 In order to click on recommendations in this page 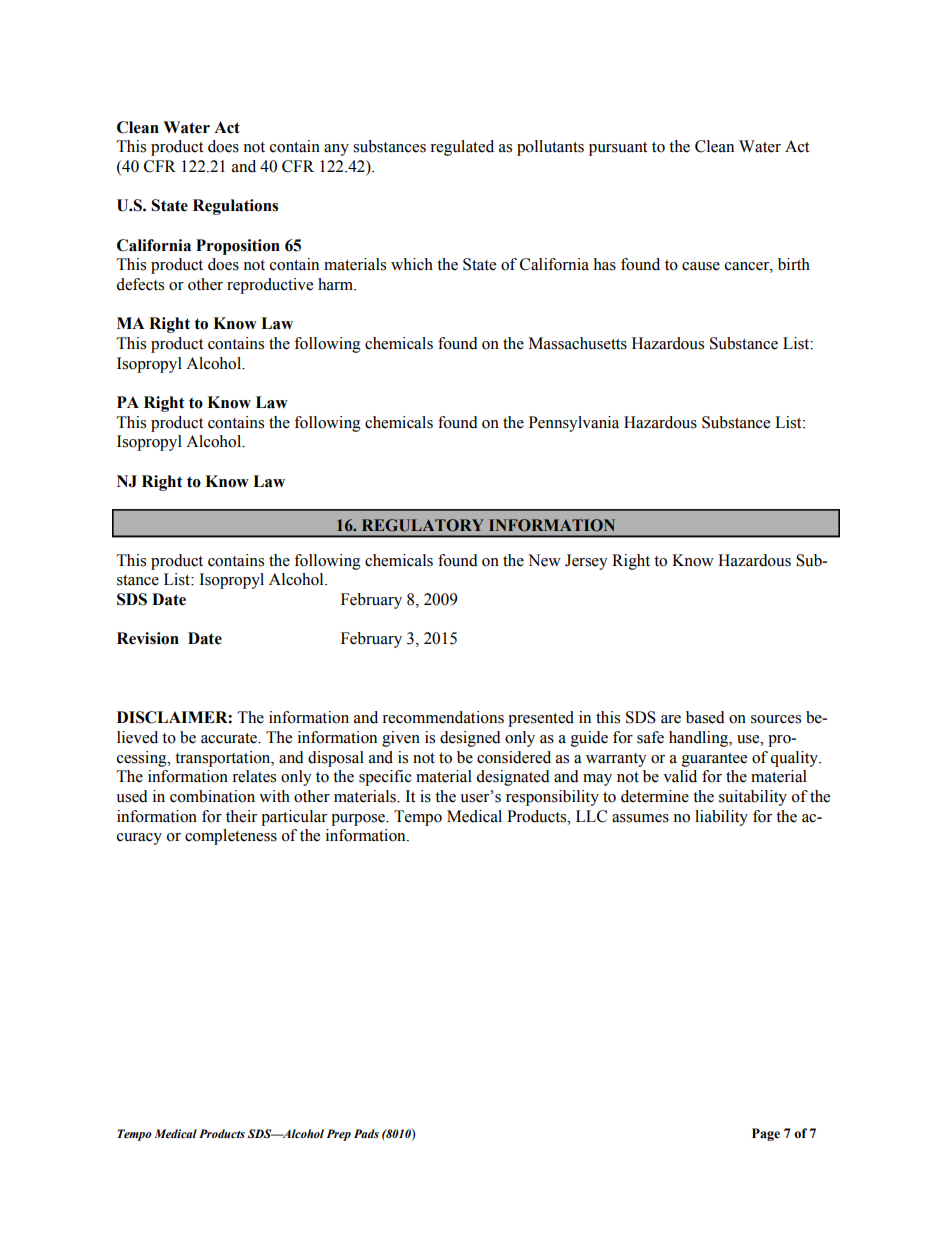, I will do `click(443, 717)`.
